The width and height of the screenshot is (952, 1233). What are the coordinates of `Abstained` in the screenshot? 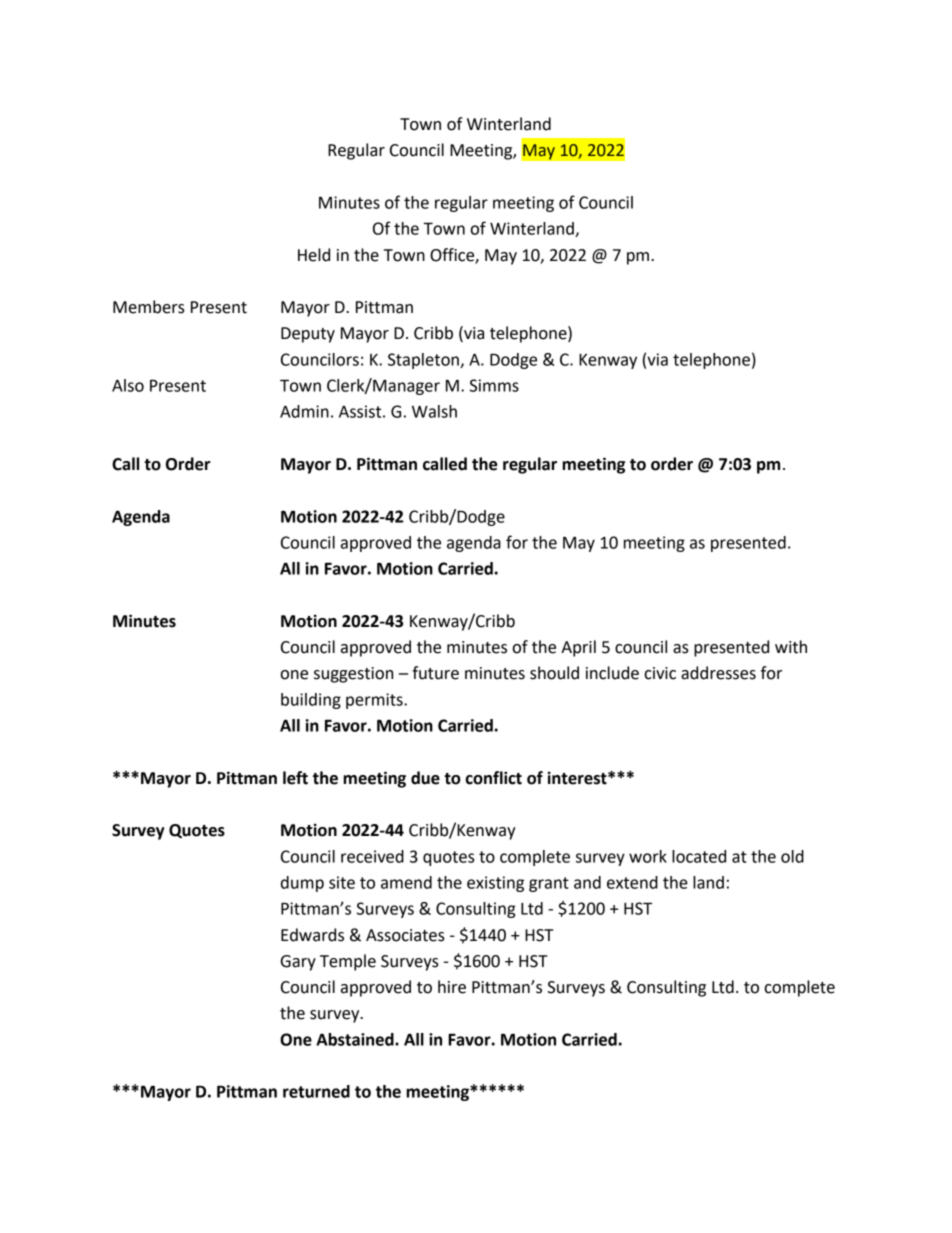 It's located at (356, 1039).
